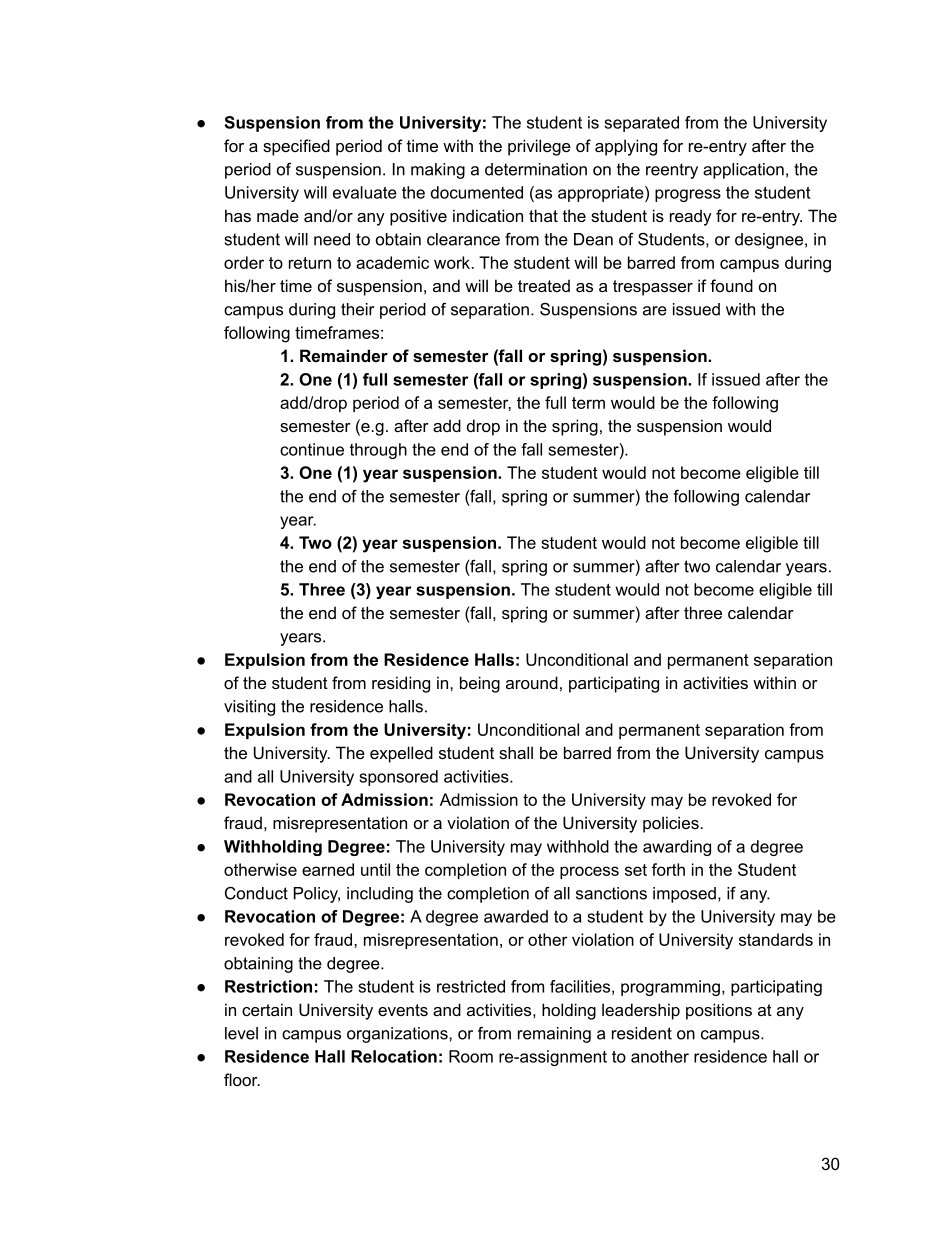 Image resolution: width=952 pixels, height=1233 pixels. I want to click on around, so click(532, 682).
